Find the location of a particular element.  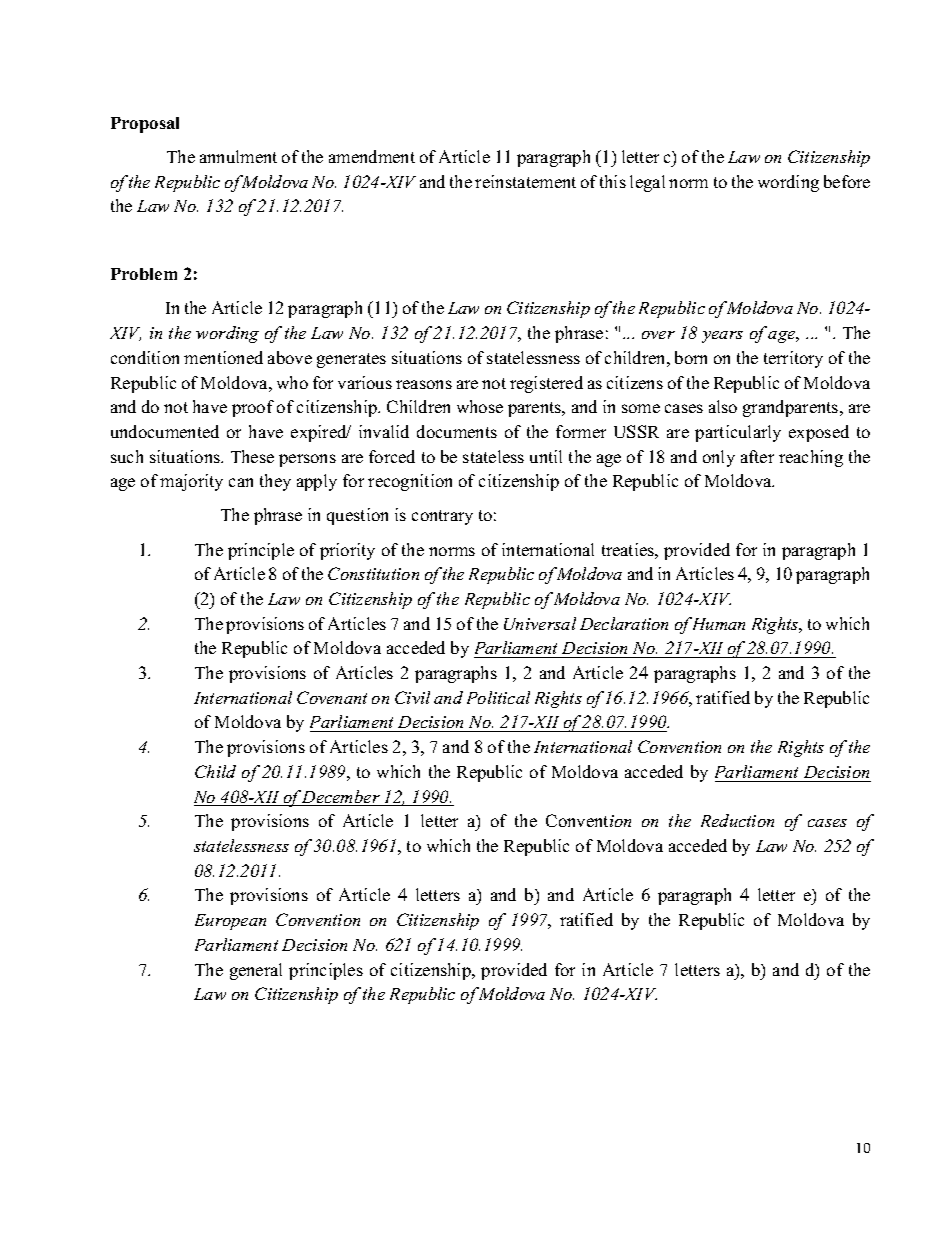

before is located at coordinates (847, 181).
